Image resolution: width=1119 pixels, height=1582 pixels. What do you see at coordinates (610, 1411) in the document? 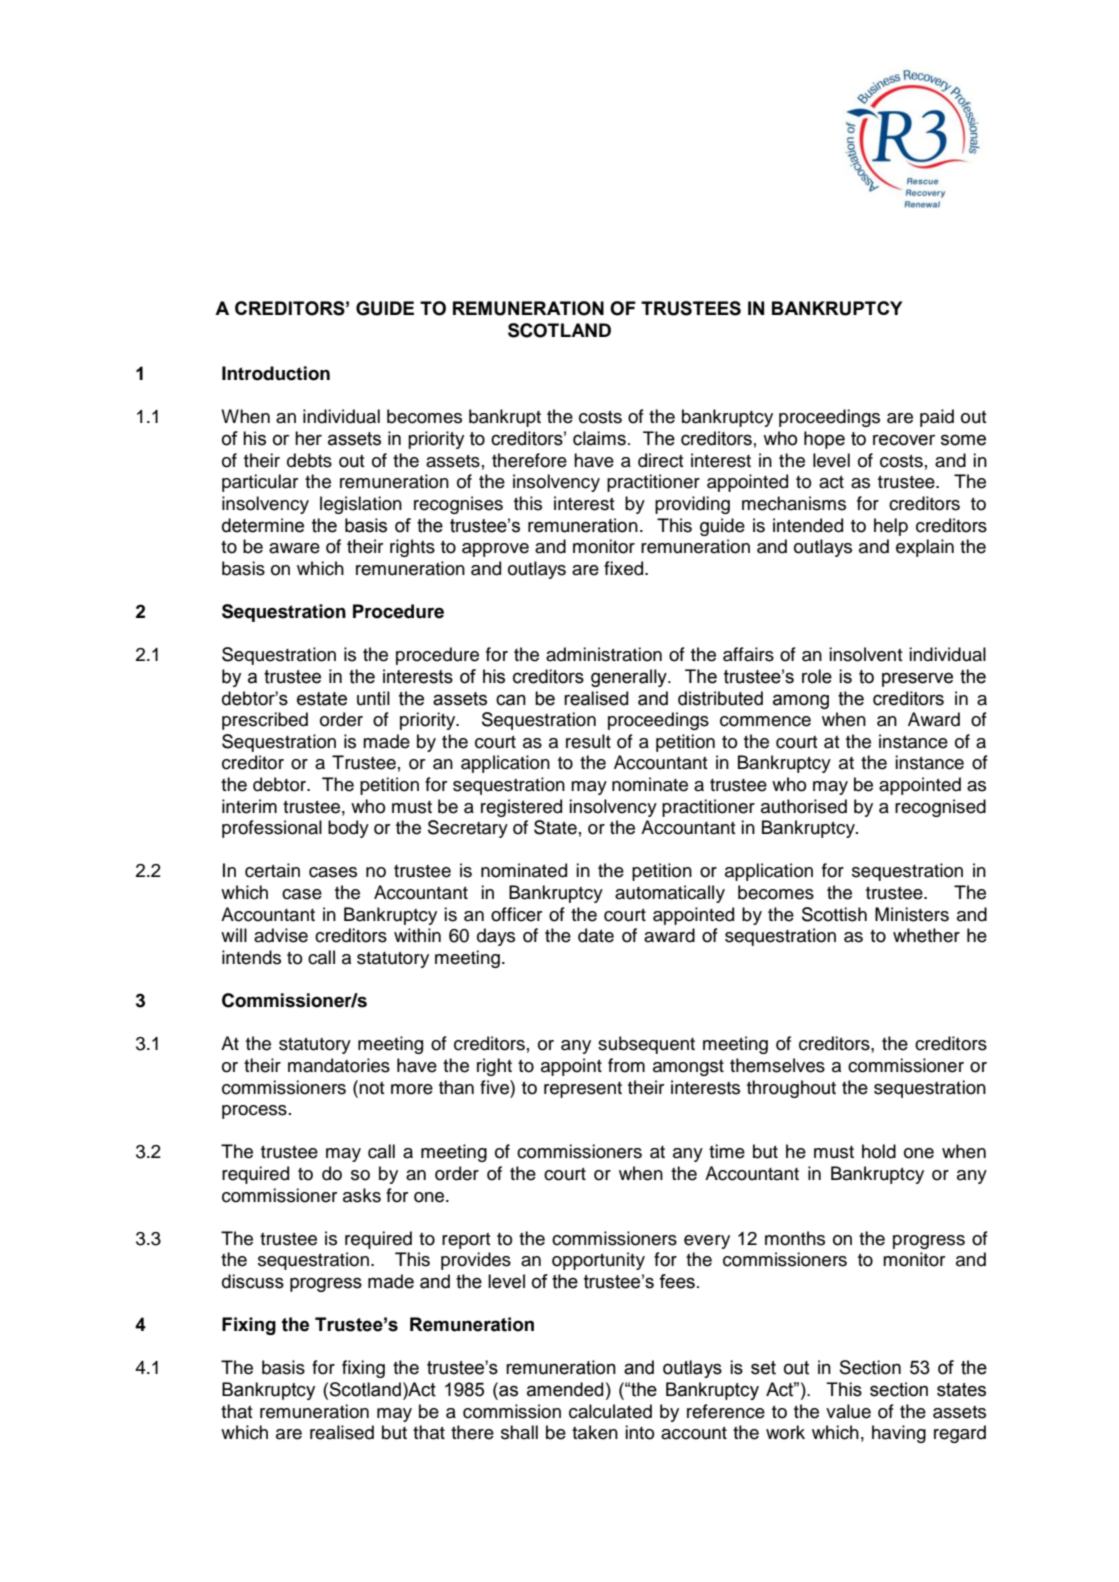
I see `calculated` at bounding box center [610, 1411].
